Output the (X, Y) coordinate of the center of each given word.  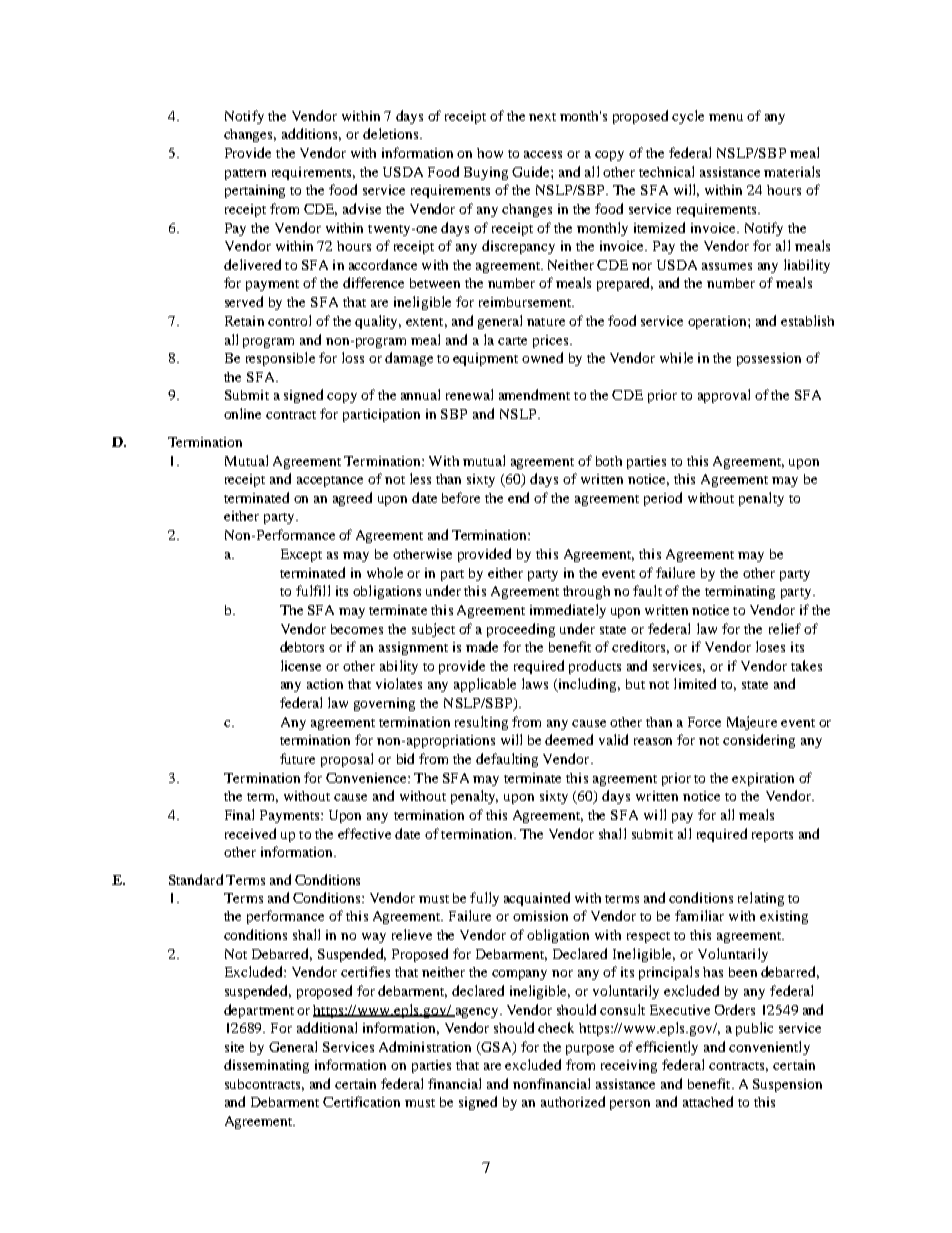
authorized (573, 1101)
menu (726, 117)
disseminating (266, 1066)
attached (708, 1101)
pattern (245, 174)
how (490, 153)
